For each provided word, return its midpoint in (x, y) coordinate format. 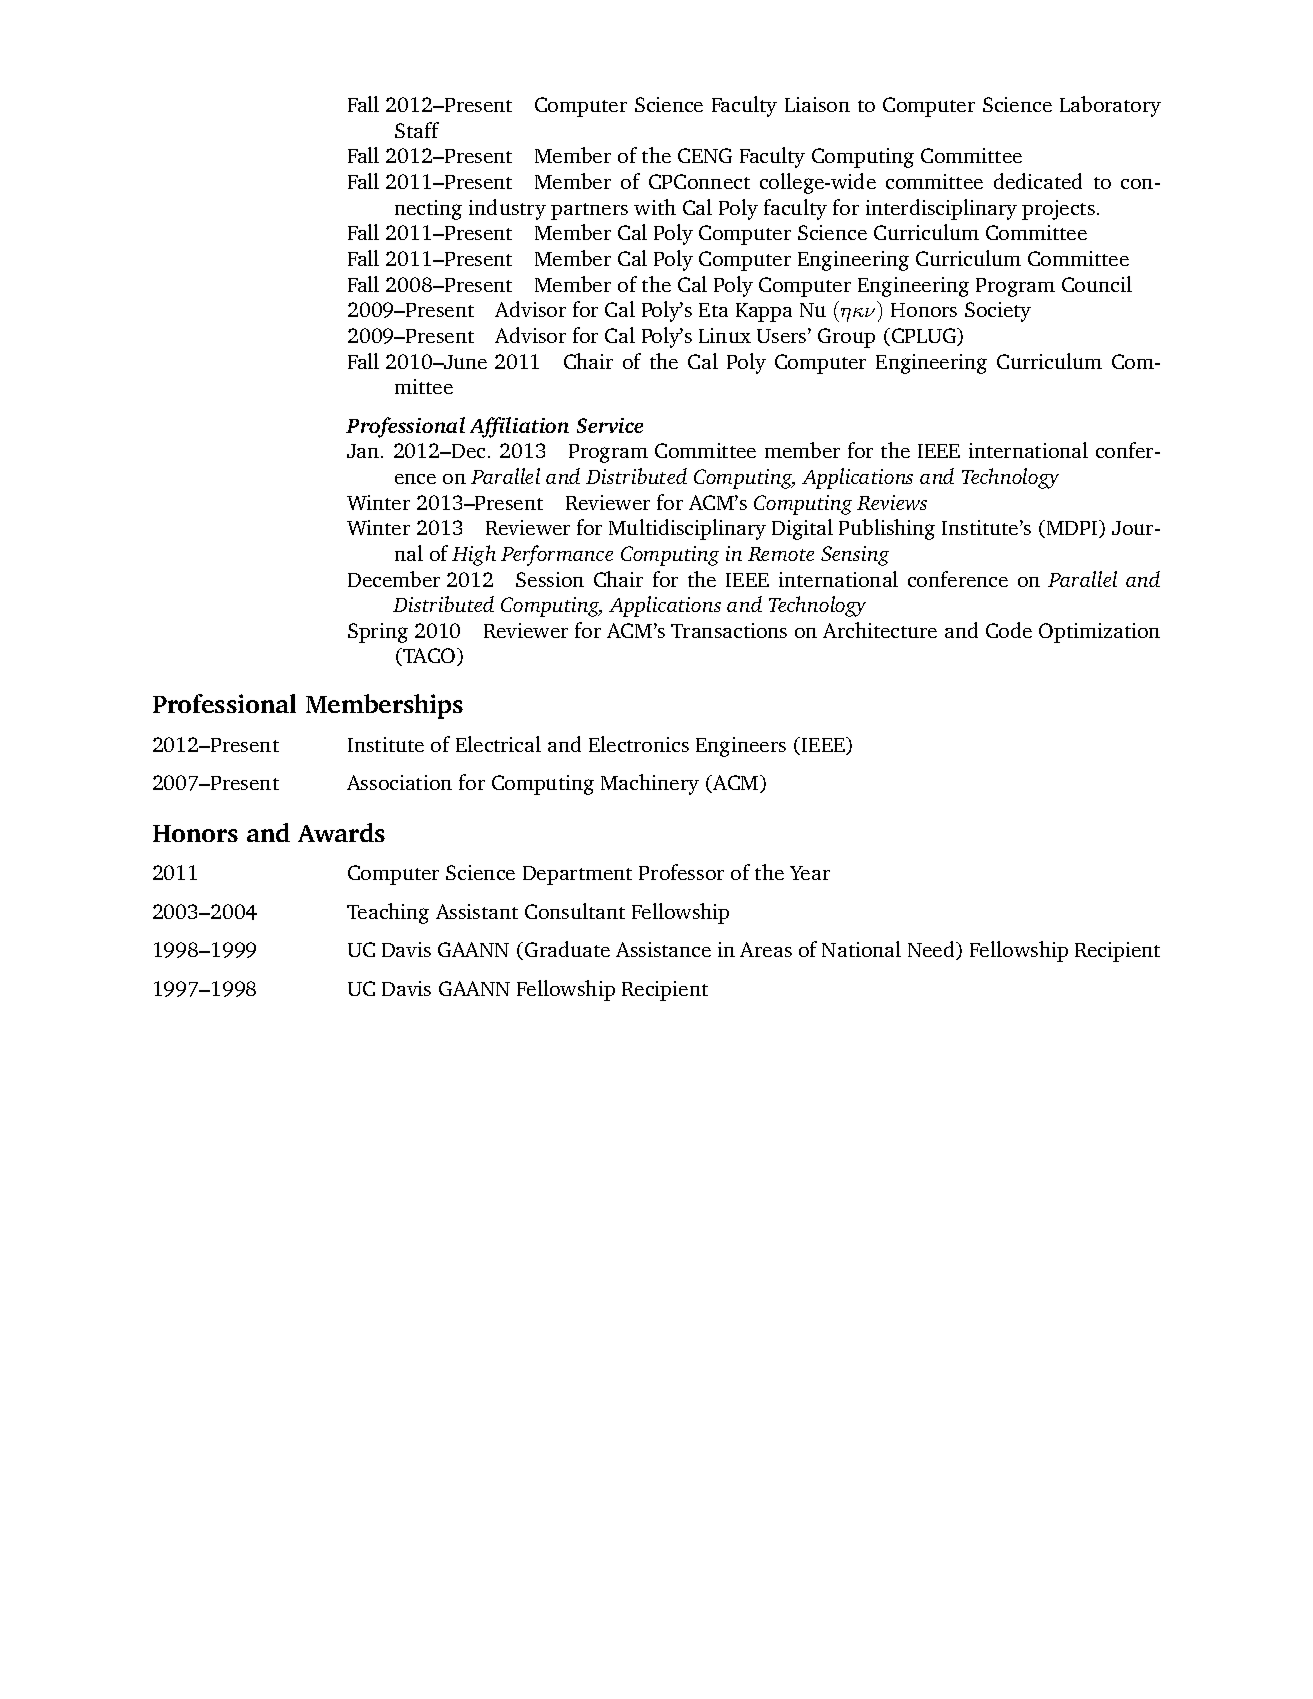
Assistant (477, 911)
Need (932, 950)
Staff (417, 130)
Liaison (817, 104)
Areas (766, 949)
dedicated (1038, 181)
